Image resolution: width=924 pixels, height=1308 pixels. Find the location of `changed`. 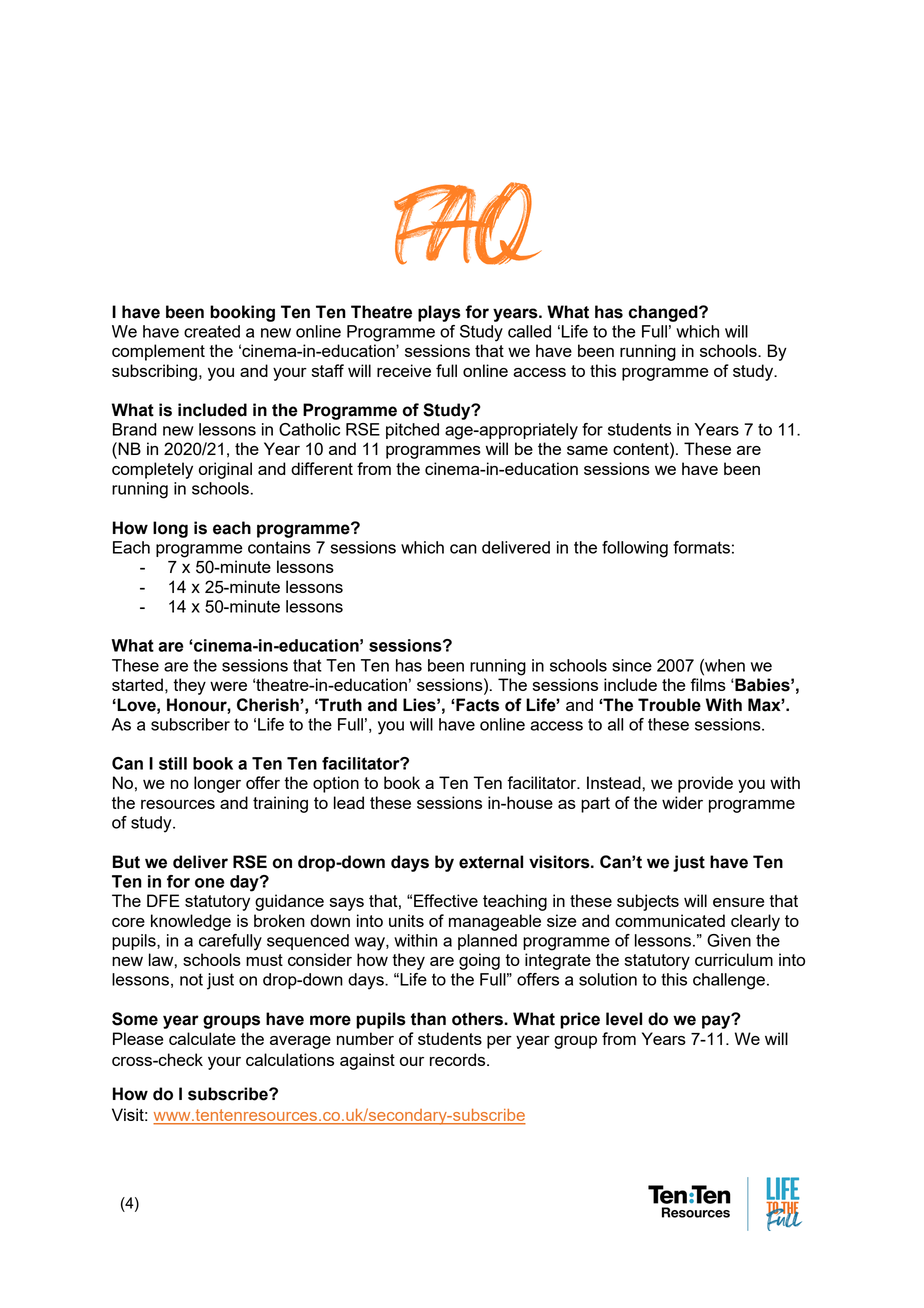

changed is located at coordinates (664, 313).
